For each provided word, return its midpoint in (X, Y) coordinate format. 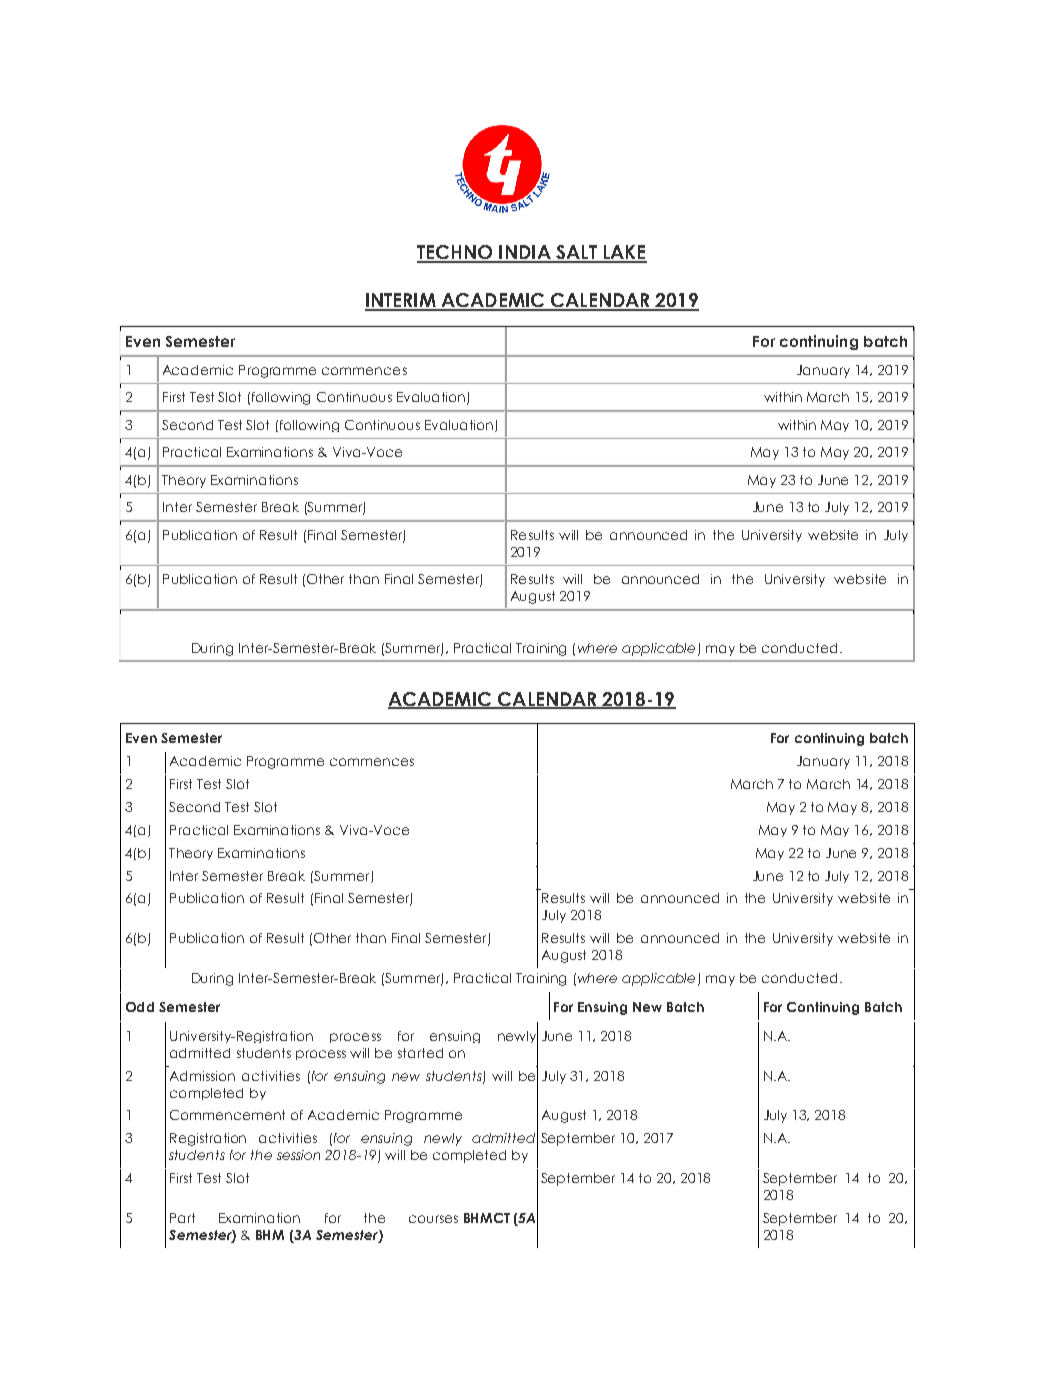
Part (182, 1218)
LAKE (624, 253)
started (420, 1053)
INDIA (525, 253)
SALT (576, 253)
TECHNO (456, 253)
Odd (140, 1007)
